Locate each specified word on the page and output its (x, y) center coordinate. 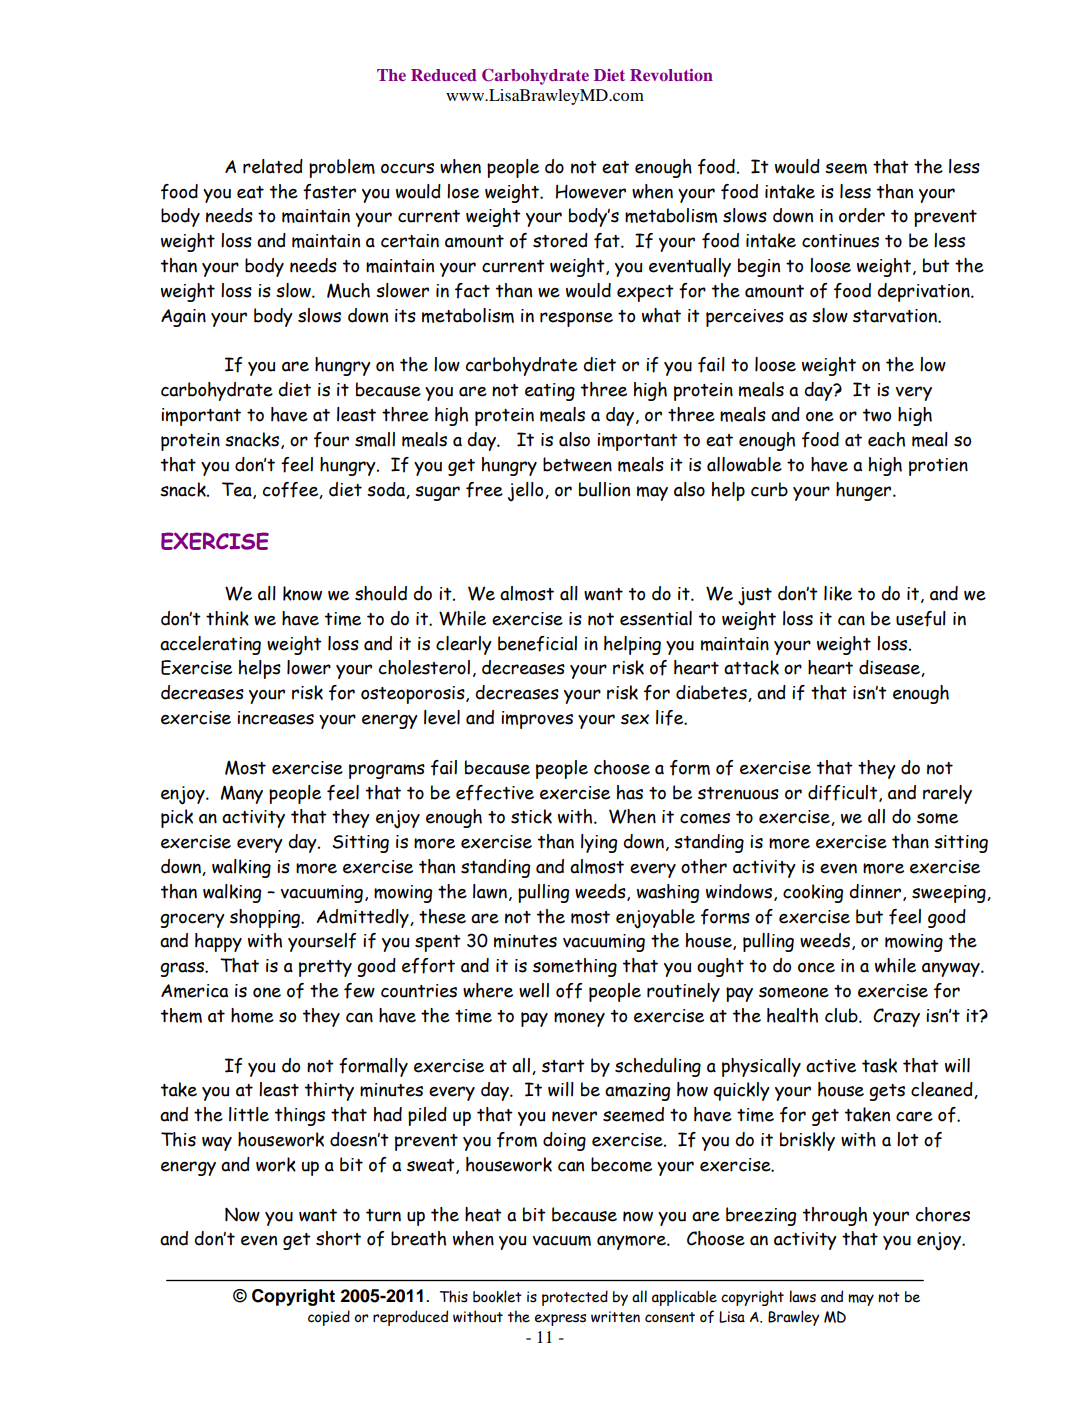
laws (802, 1296)
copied (329, 1318)
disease (890, 668)
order (862, 215)
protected (575, 1298)
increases (275, 718)
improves (537, 720)
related (273, 166)
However (591, 191)
